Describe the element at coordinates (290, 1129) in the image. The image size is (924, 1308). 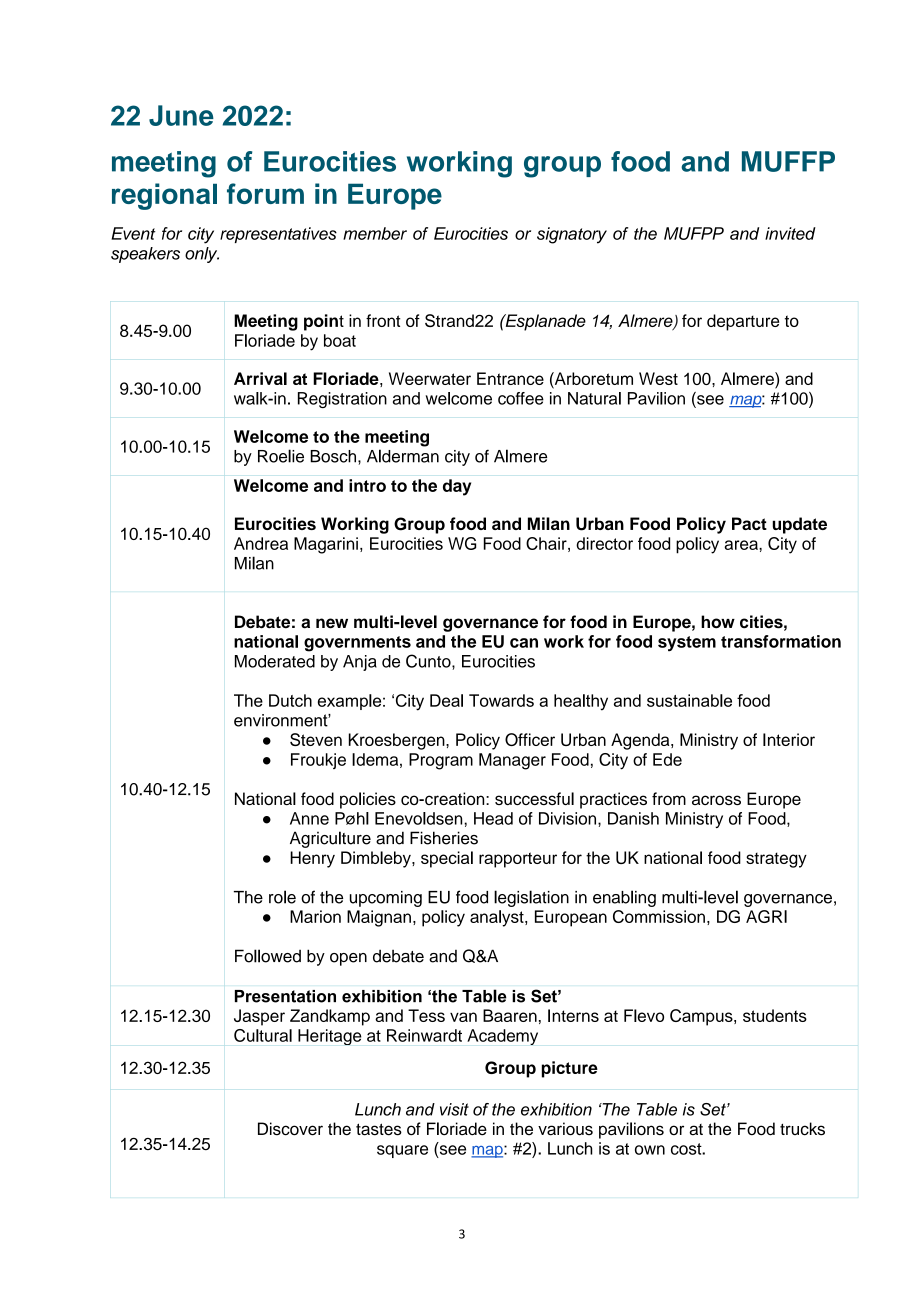
I see `Discover` at that location.
